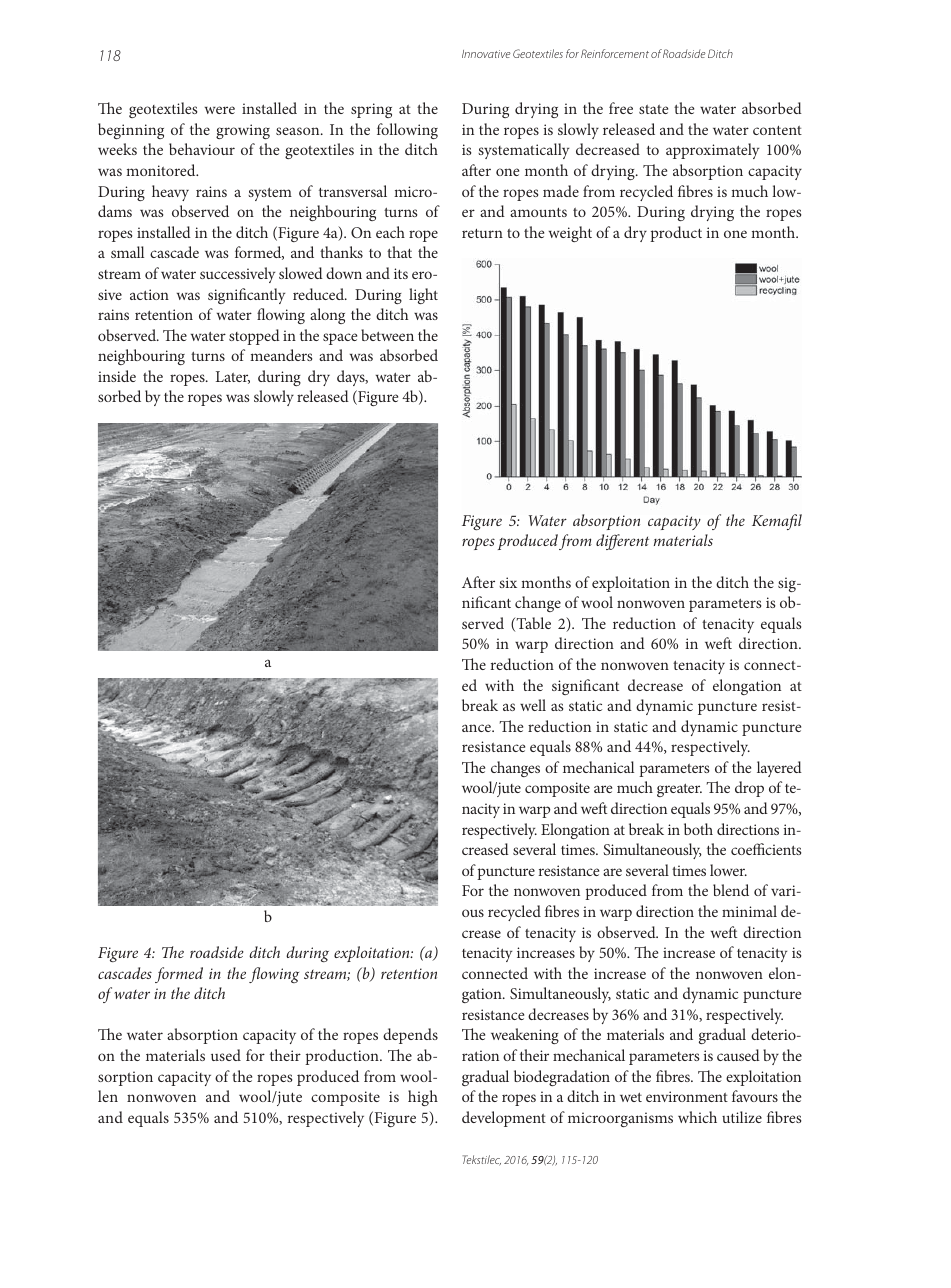 The height and width of the screenshot is (1288, 951). What do you see at coordinates (423, 296) in the screenshot?
I see `light` at bounding box center [423, 296].
